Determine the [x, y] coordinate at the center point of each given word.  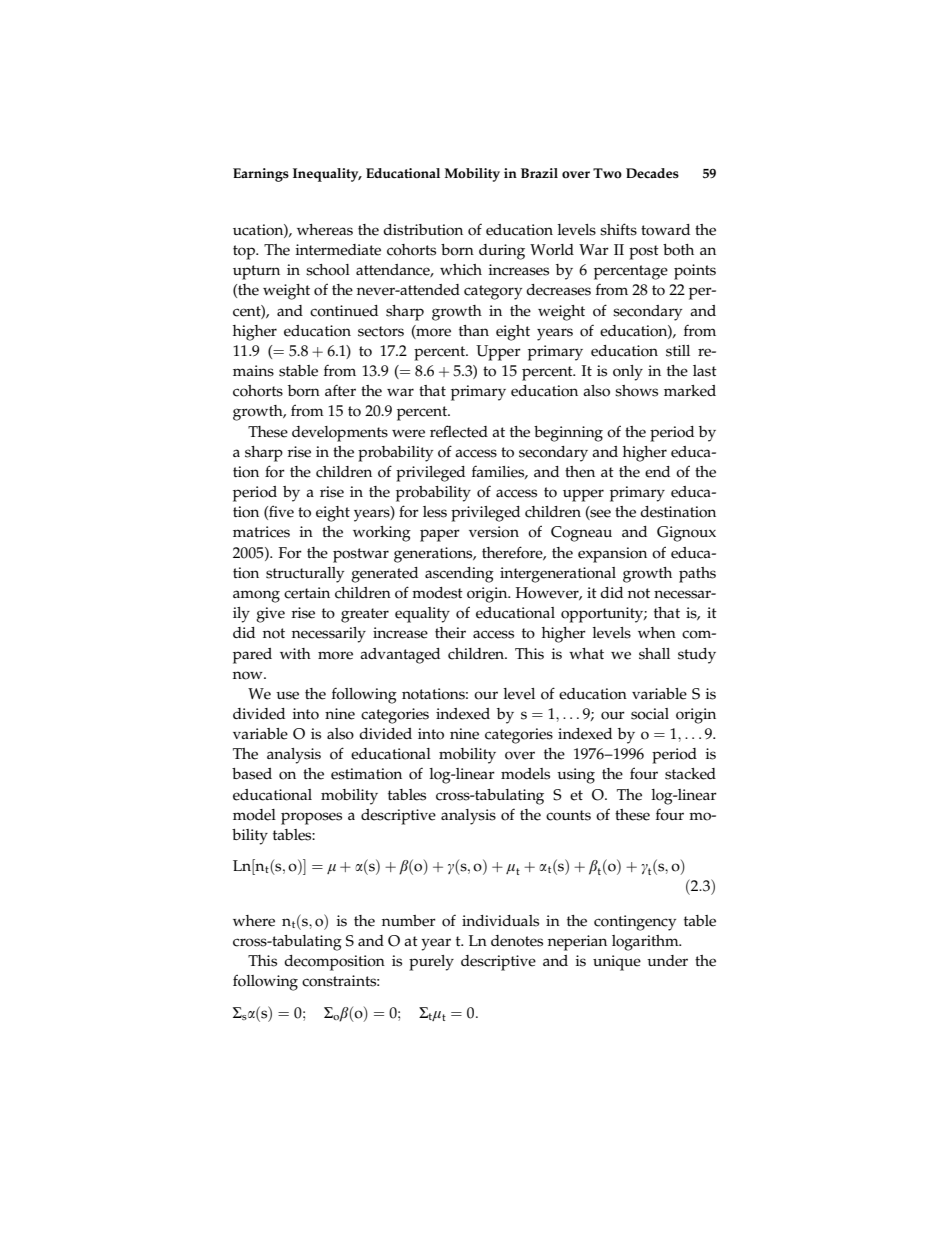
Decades [652, 173]
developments [340, 434]
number [409, 921]
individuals [500, 921]
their [450, 633]
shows [636, 391]
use [287, 695]
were [408, 433]
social [650, 714]
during [502, 252]
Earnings [261, 175]
